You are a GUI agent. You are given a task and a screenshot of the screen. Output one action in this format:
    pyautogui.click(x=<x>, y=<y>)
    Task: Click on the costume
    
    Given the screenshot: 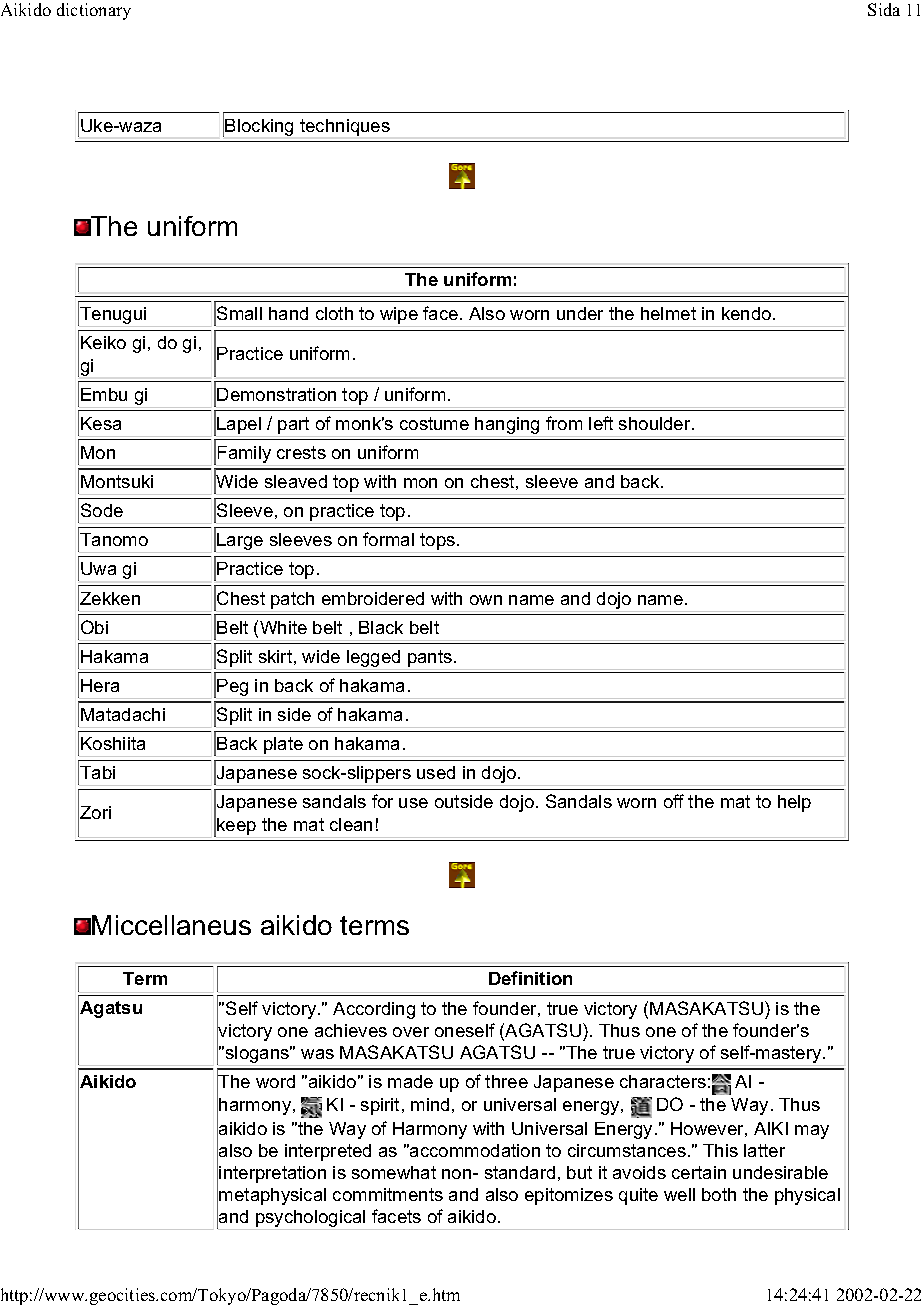 What is the action you would take?
    pyautogui.click(x=434, y=423)
